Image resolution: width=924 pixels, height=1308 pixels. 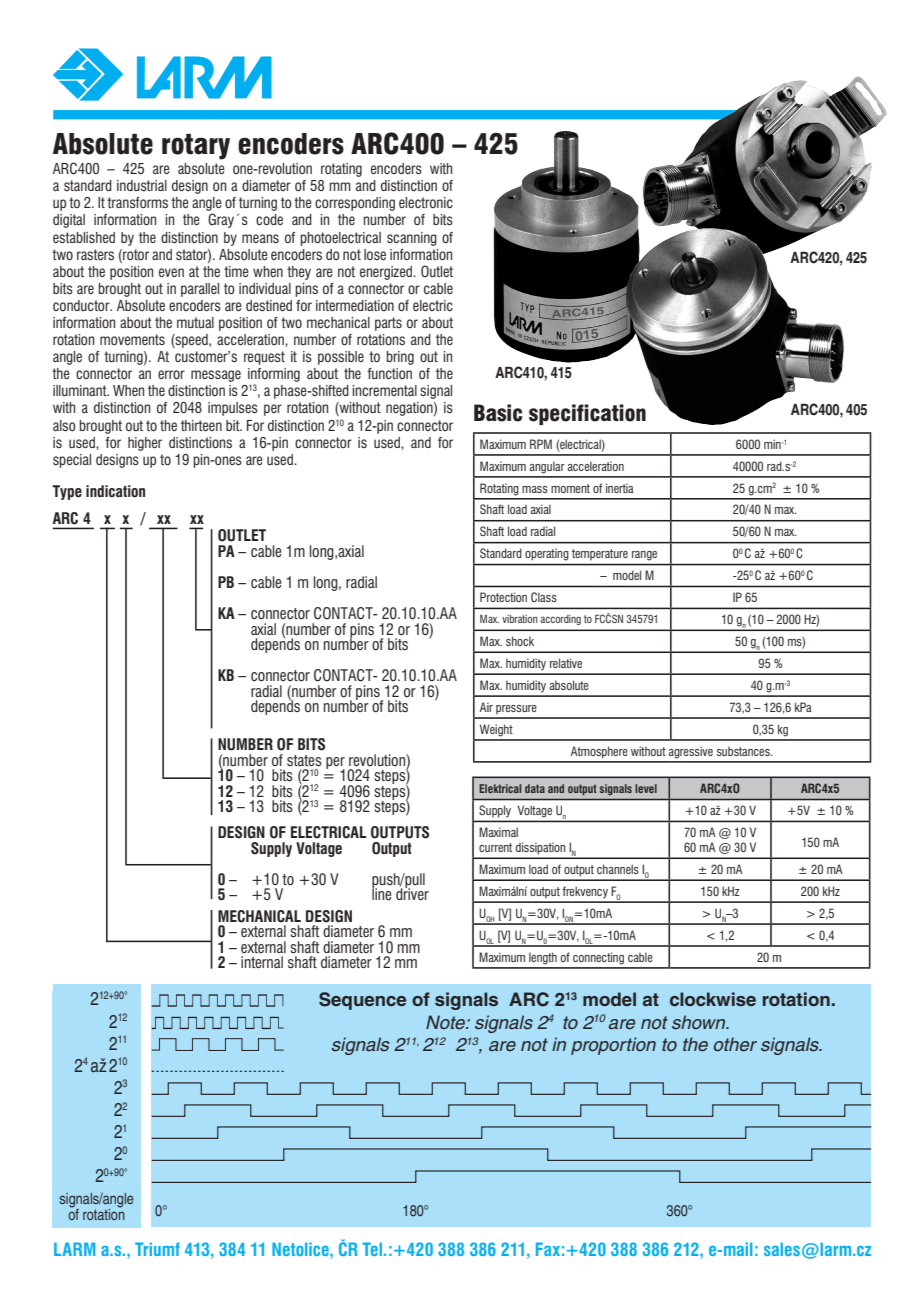 What do you see at coordinates (115, 491) in the screenshot?
I see `indication` at bounding box center [115, 491].
